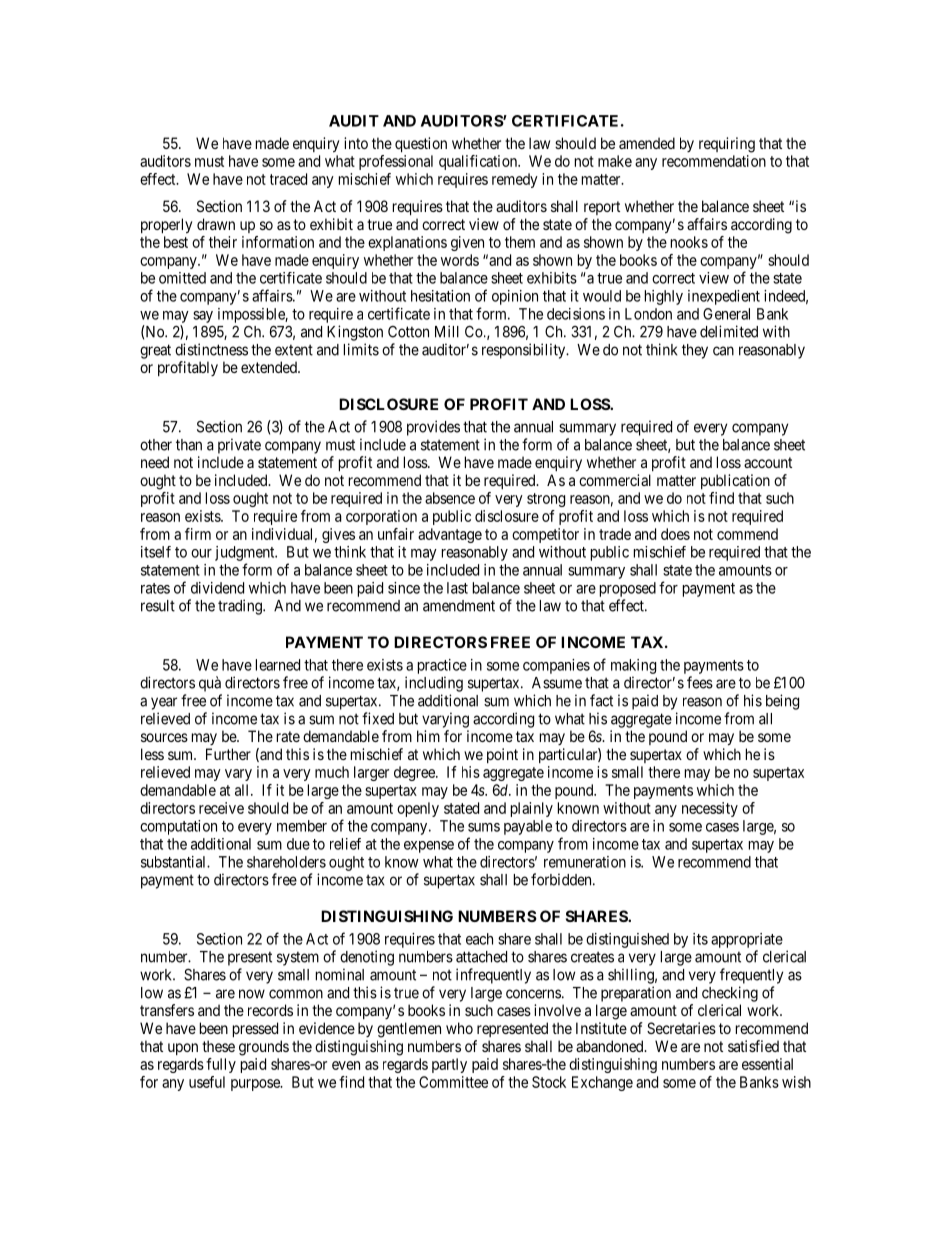 This screenshot has height=1233, width=952. What do you see at coordinates (479, 162) in the screenshot?
I see `qualification` at bounding box center [479, 162].
